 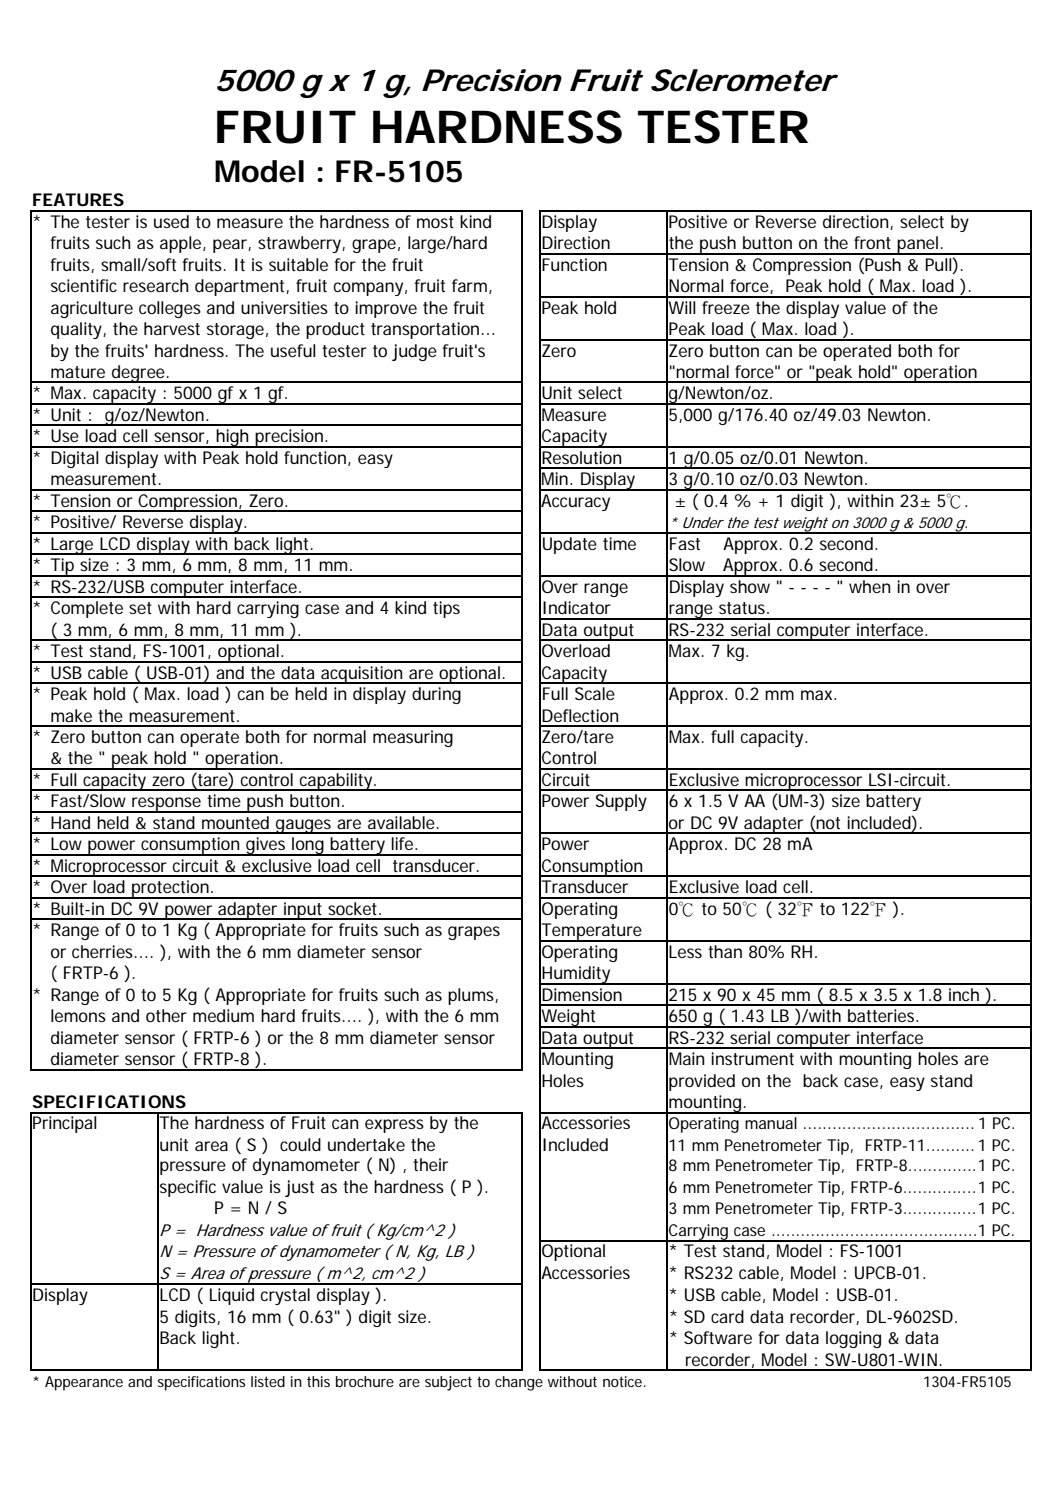 I want to click on Supply, so click(x=621, y=802).
